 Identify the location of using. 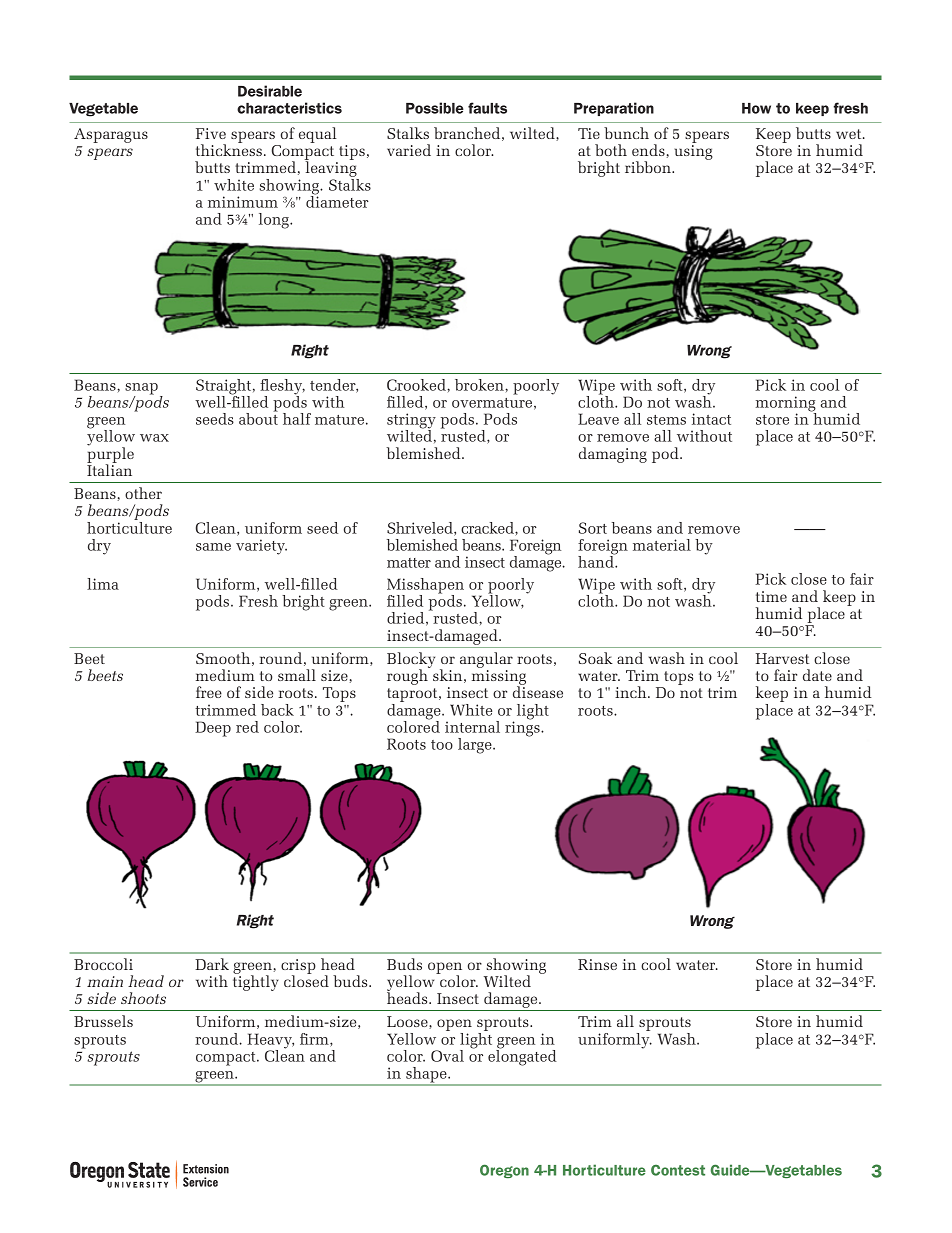
(694, 152).
